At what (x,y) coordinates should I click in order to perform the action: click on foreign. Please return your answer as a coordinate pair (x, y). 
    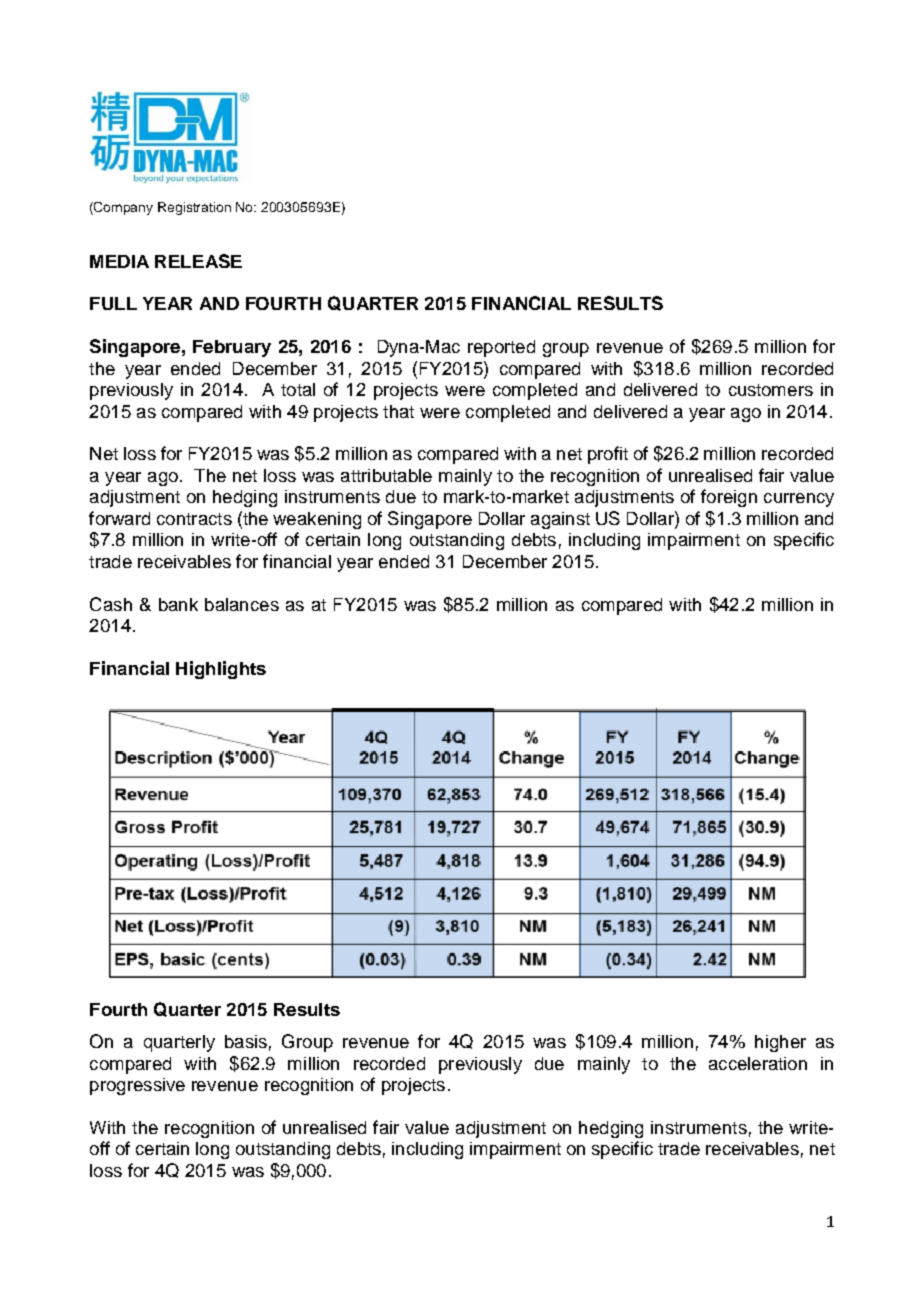
    Looking at the image, I should click on (729, 498).
